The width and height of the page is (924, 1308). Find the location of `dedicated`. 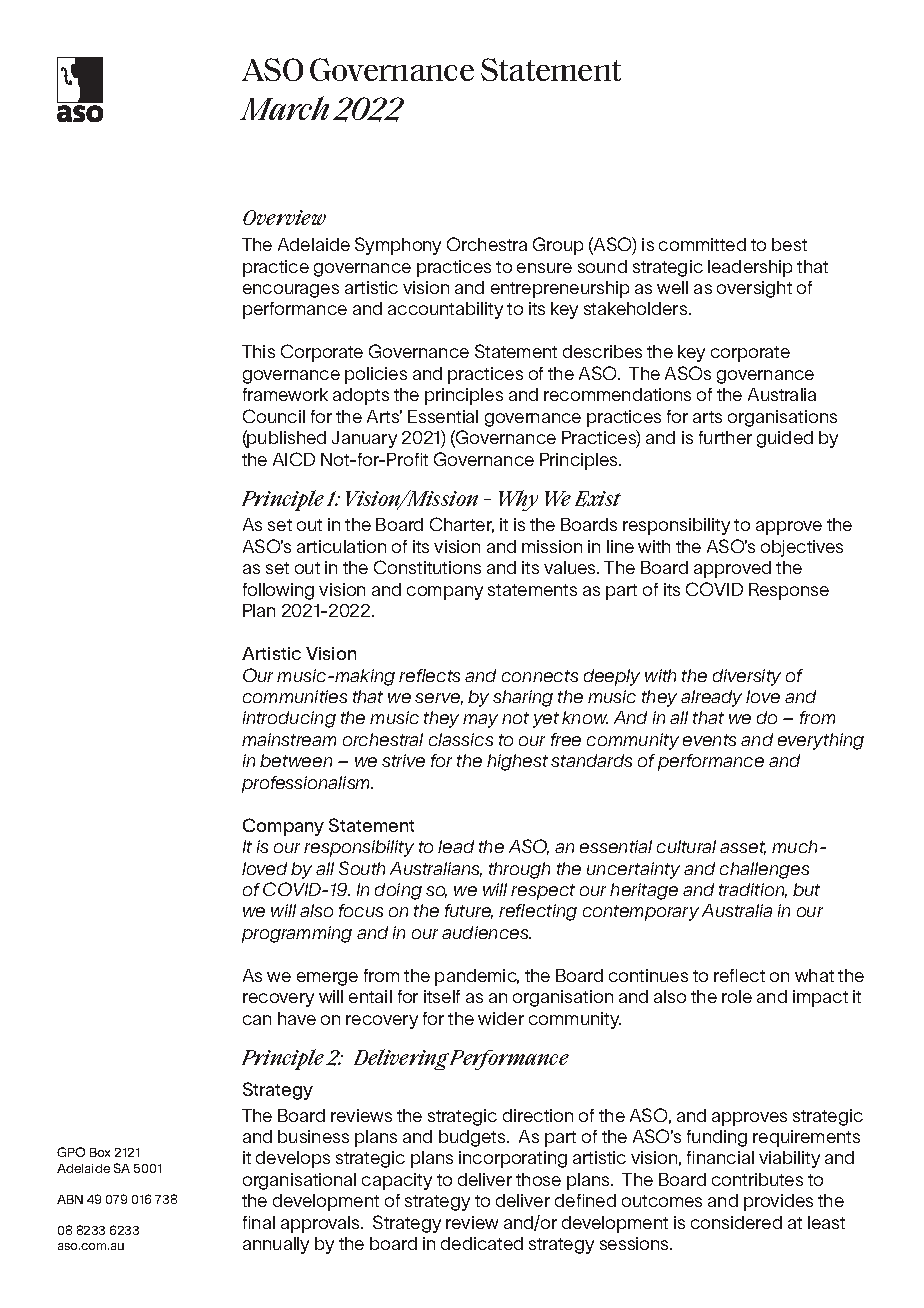

dedicated is located at coordinates (482, 1243).
